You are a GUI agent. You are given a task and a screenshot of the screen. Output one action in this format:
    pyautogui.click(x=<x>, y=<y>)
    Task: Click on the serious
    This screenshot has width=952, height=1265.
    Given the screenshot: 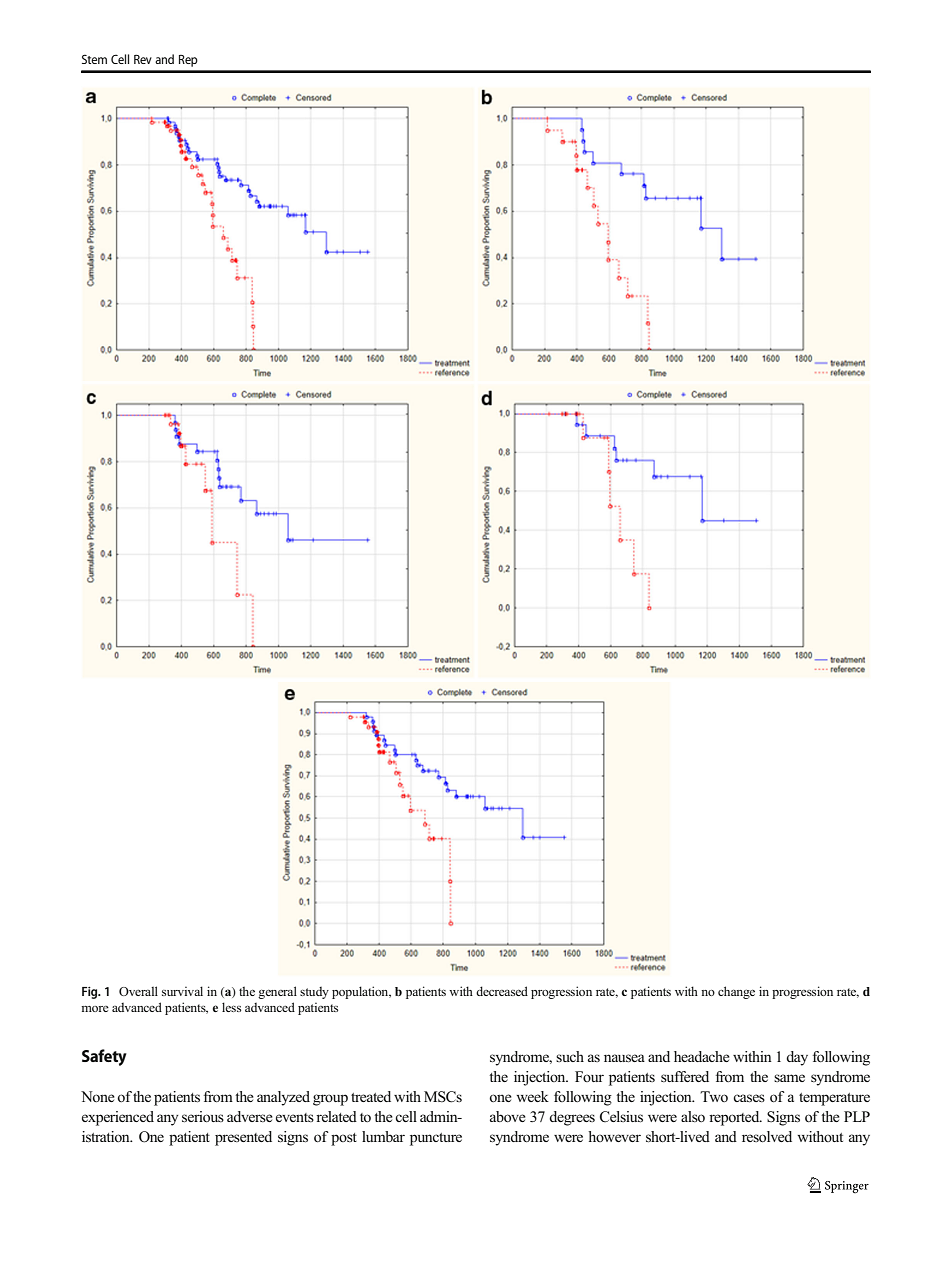 What is the action you would take?
    pyautogui.click(x=203, y=1117)
